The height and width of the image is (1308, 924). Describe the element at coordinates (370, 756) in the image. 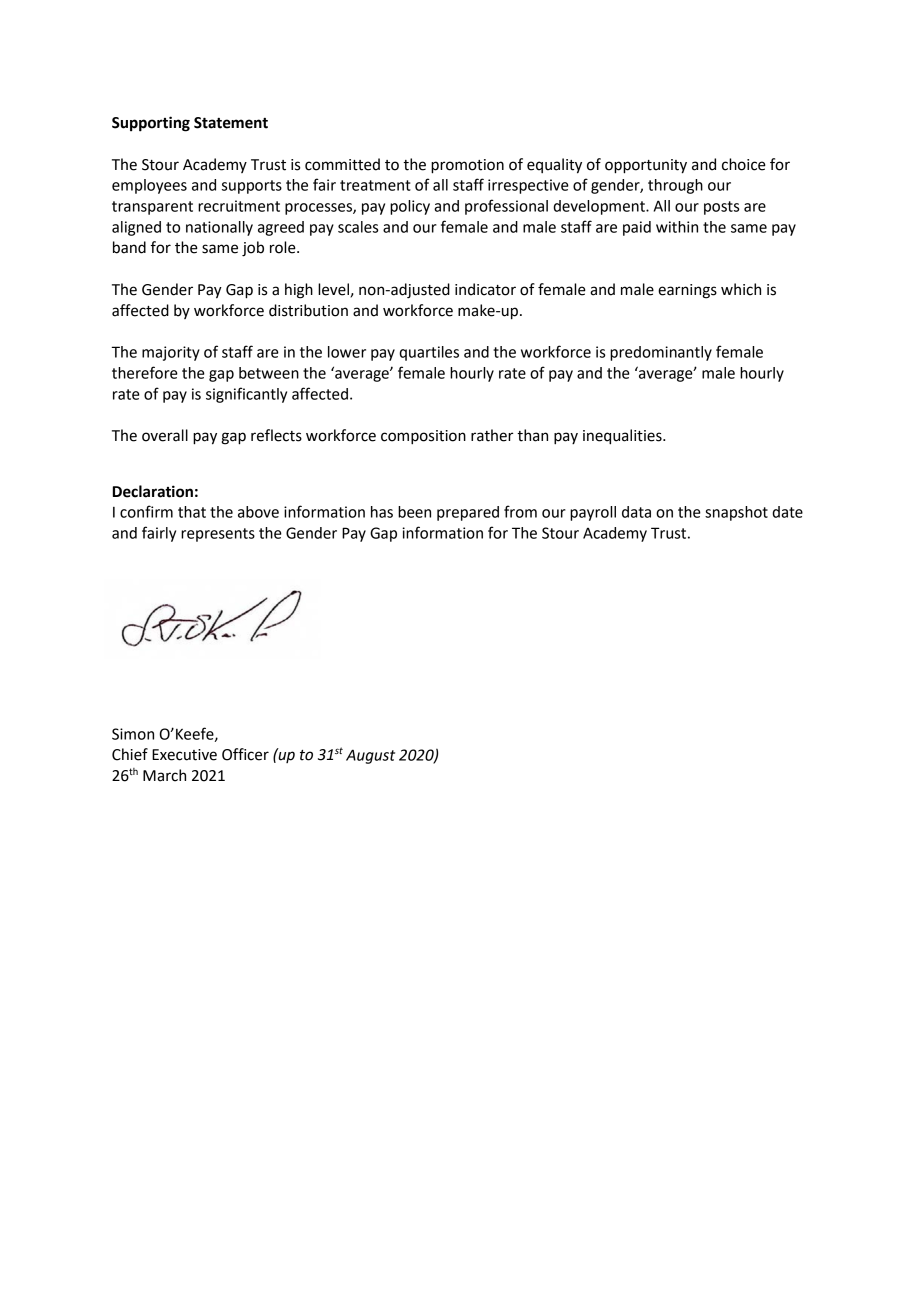

I see `August` at that location.
